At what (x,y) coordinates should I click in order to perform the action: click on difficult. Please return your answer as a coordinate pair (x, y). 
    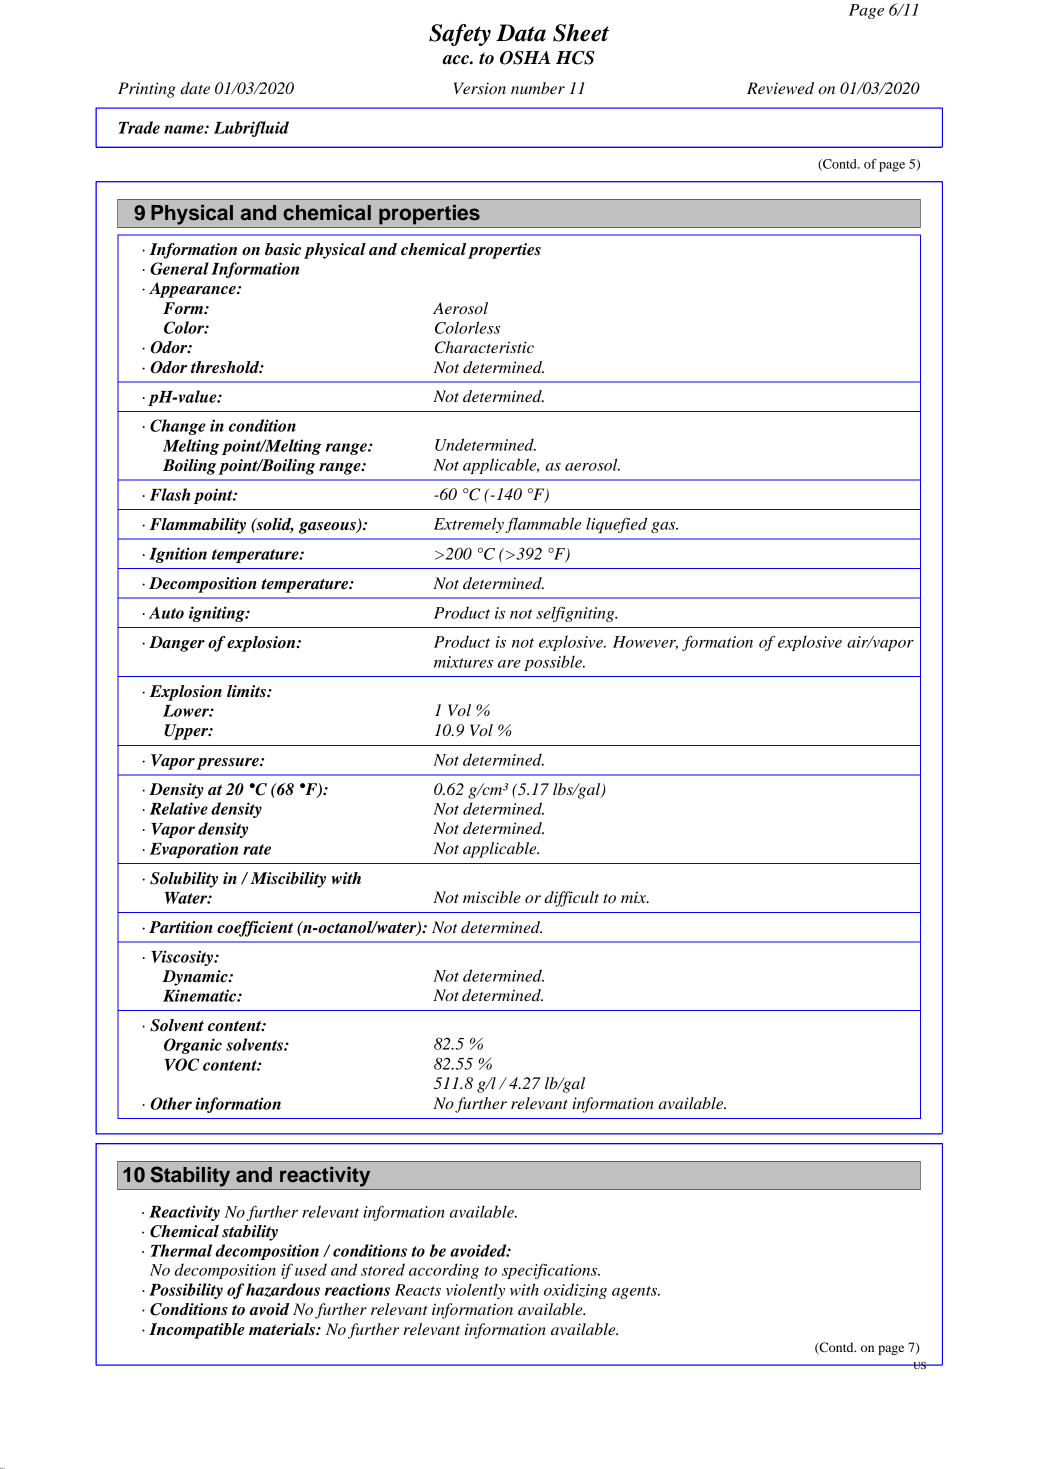
    Looking at the image, I should click on (571, 899).
